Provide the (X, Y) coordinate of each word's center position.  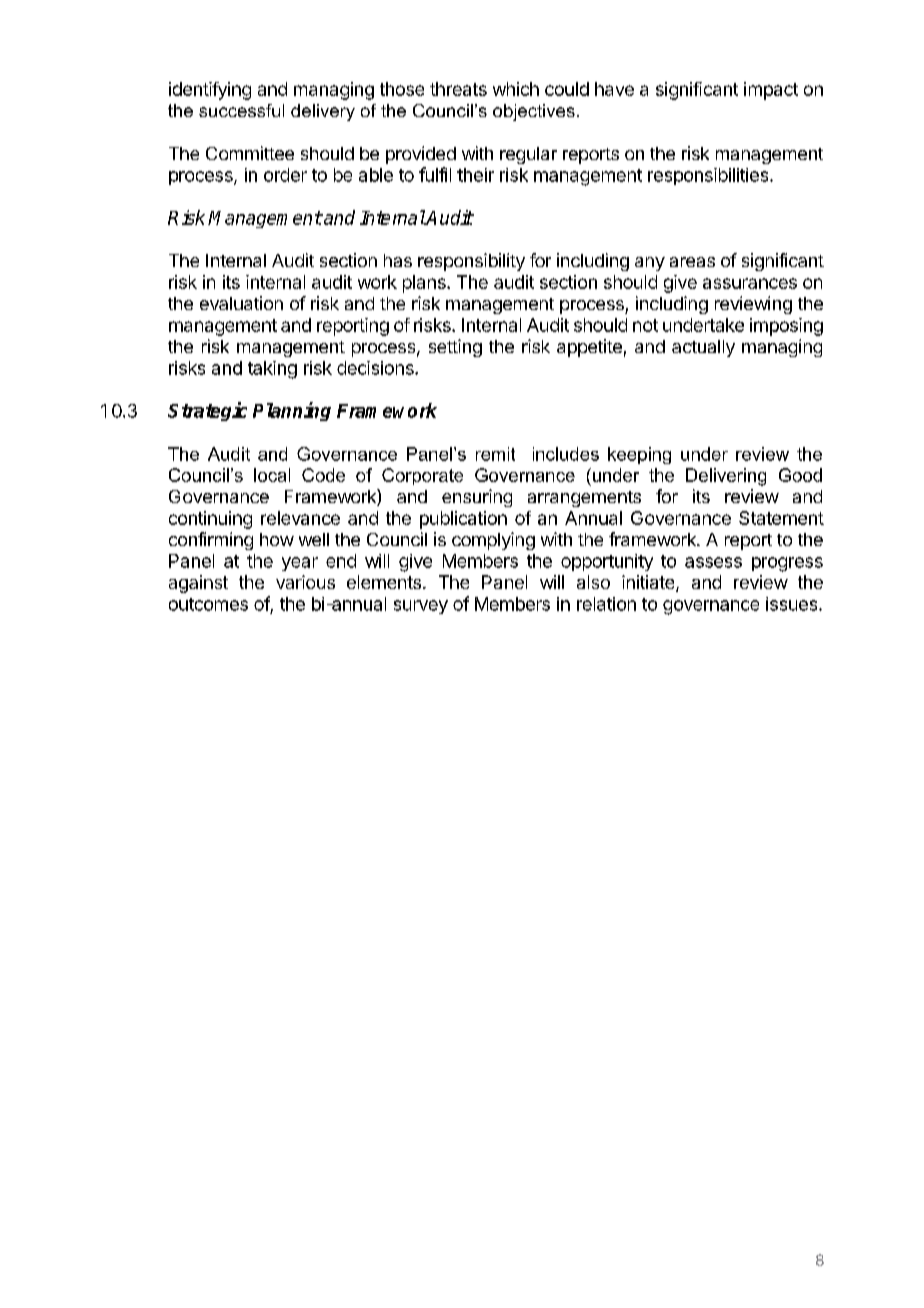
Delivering (726, 477)
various (305, 582)
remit (495, 454)
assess (713, 562)
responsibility (471, 262)
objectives (534, 112)
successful (241, 110)
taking (272, 370)
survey (421, 607)
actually (703, 348)
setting (455, 348)
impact (771, 91)
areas (692, 262)
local (272, 475)
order (285, 175)
